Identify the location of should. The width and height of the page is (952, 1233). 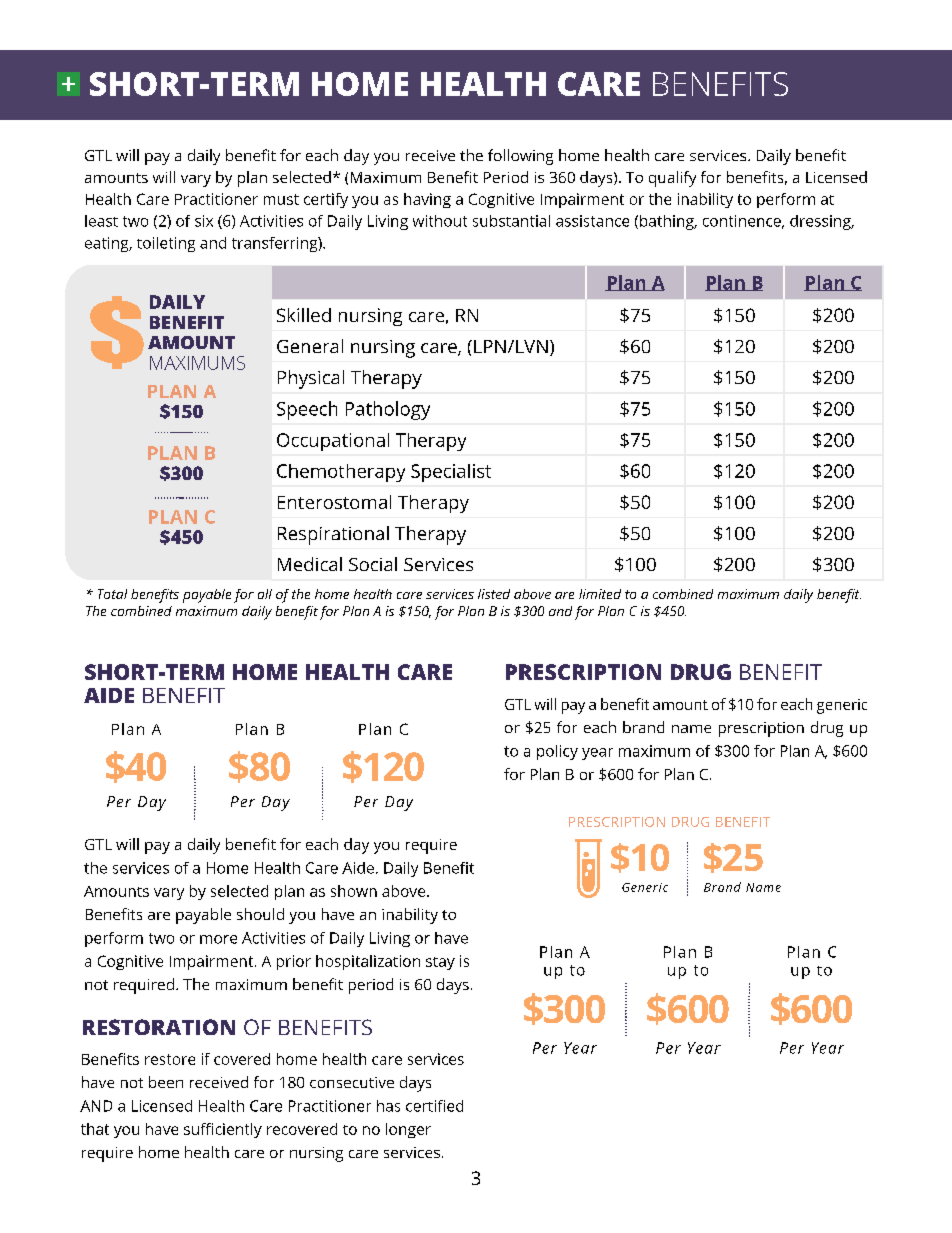
(260, 914).
